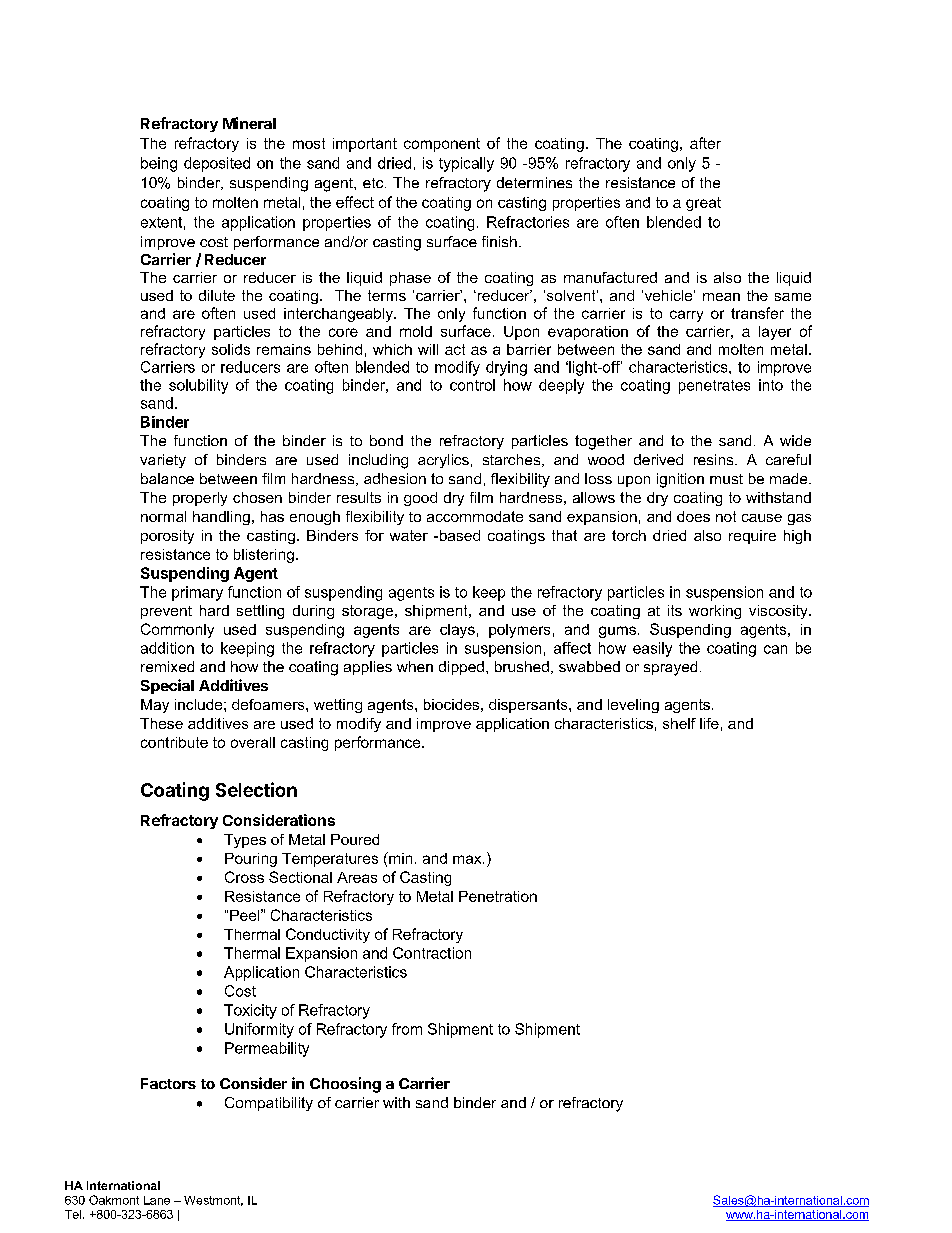  I want to click on not, so click(726, 516).
